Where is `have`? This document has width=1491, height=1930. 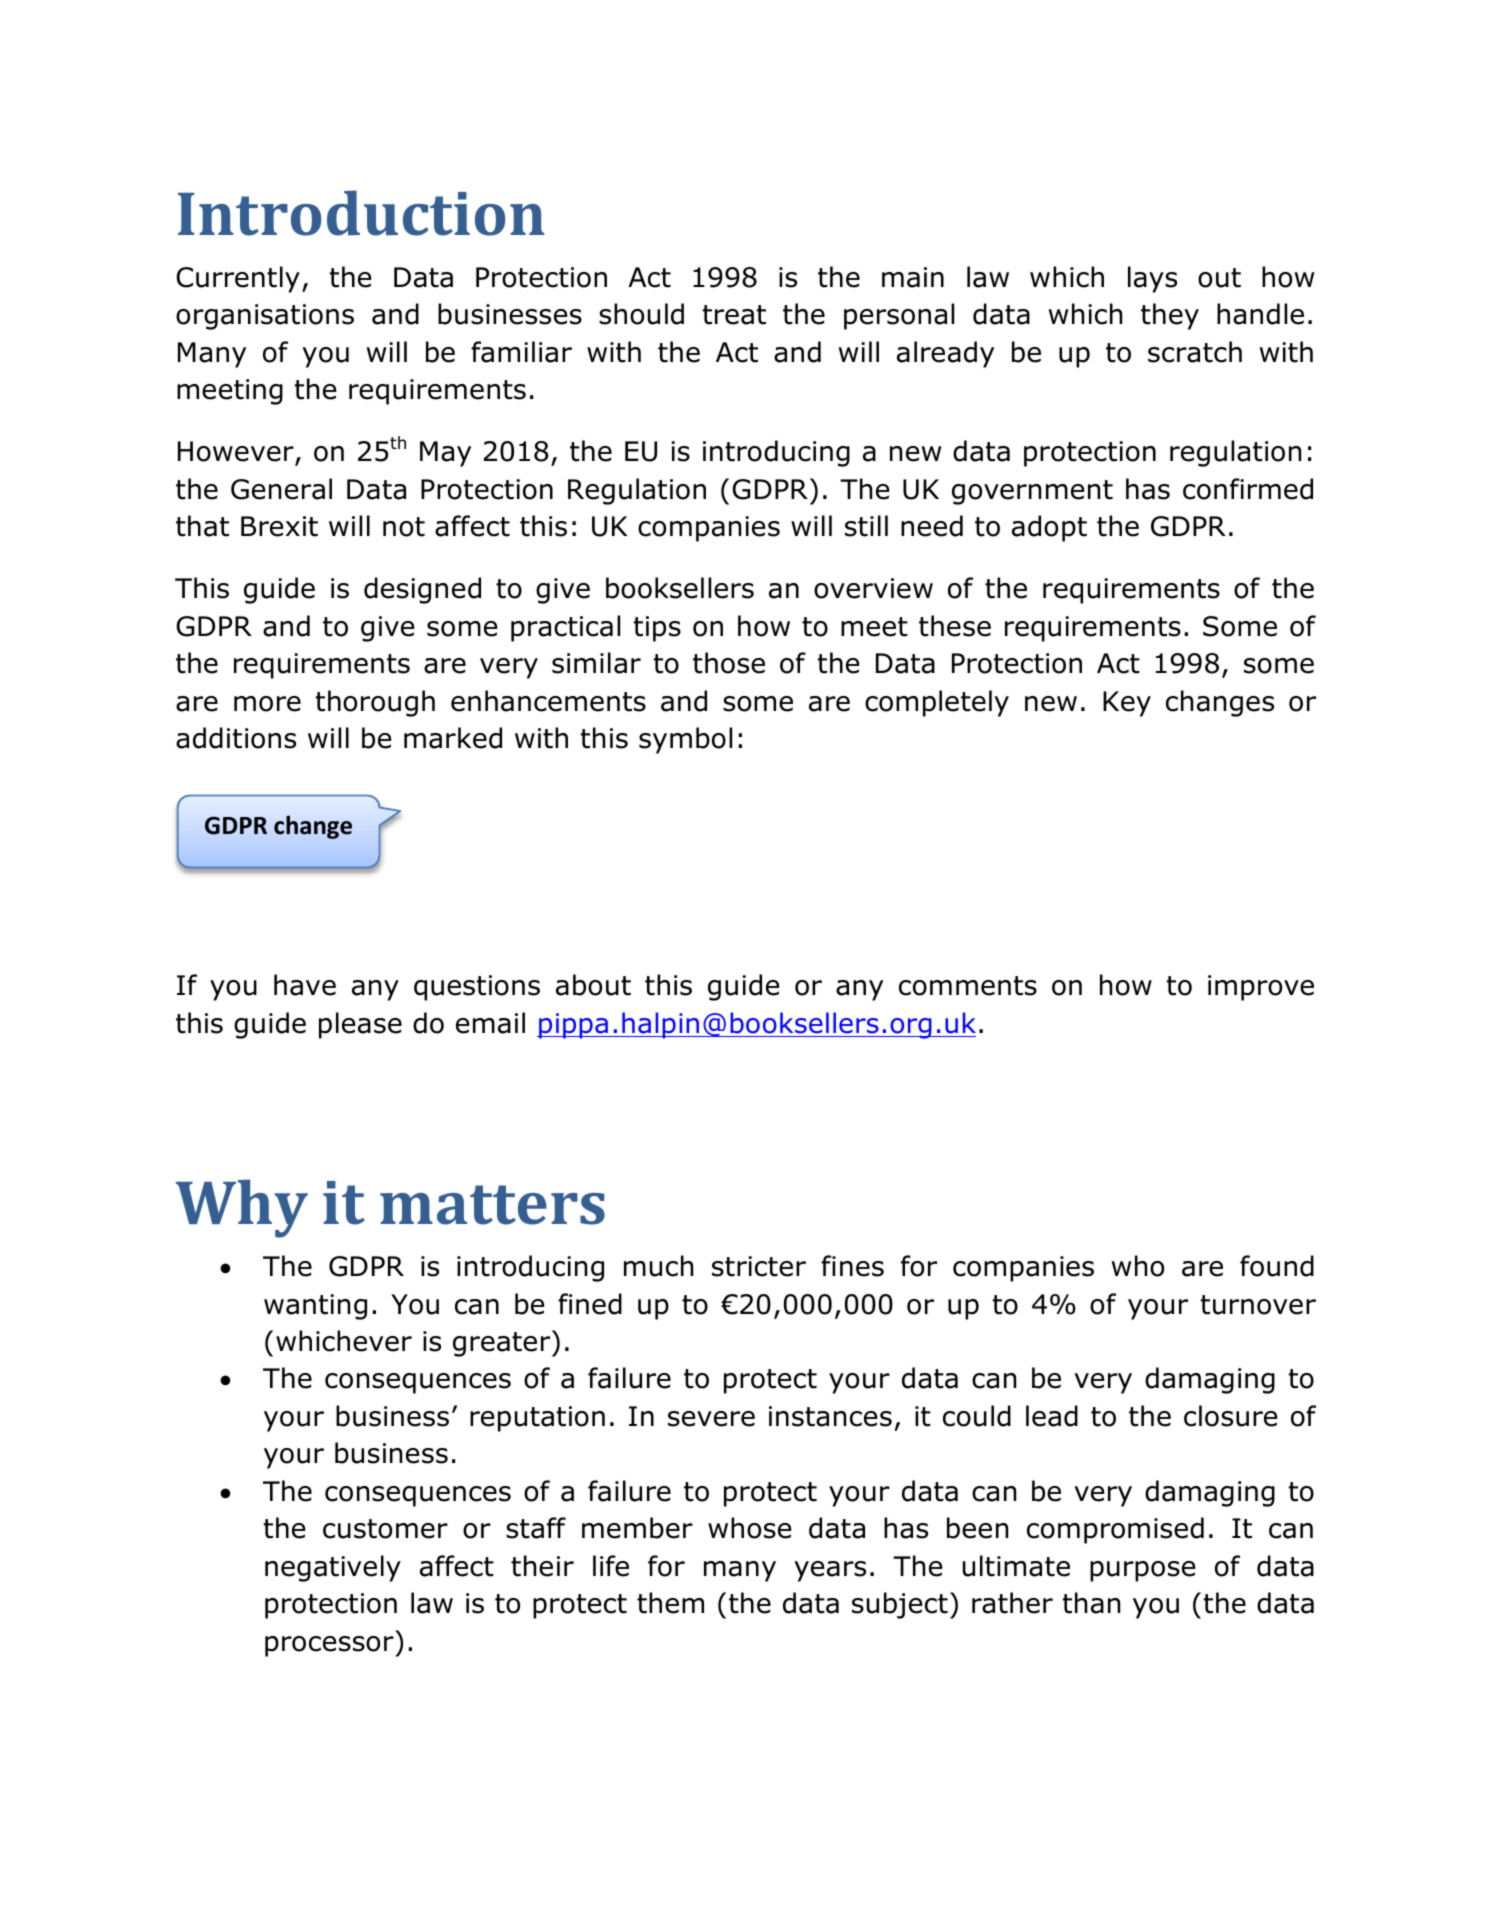 have is located at coordinates (305, 985).
